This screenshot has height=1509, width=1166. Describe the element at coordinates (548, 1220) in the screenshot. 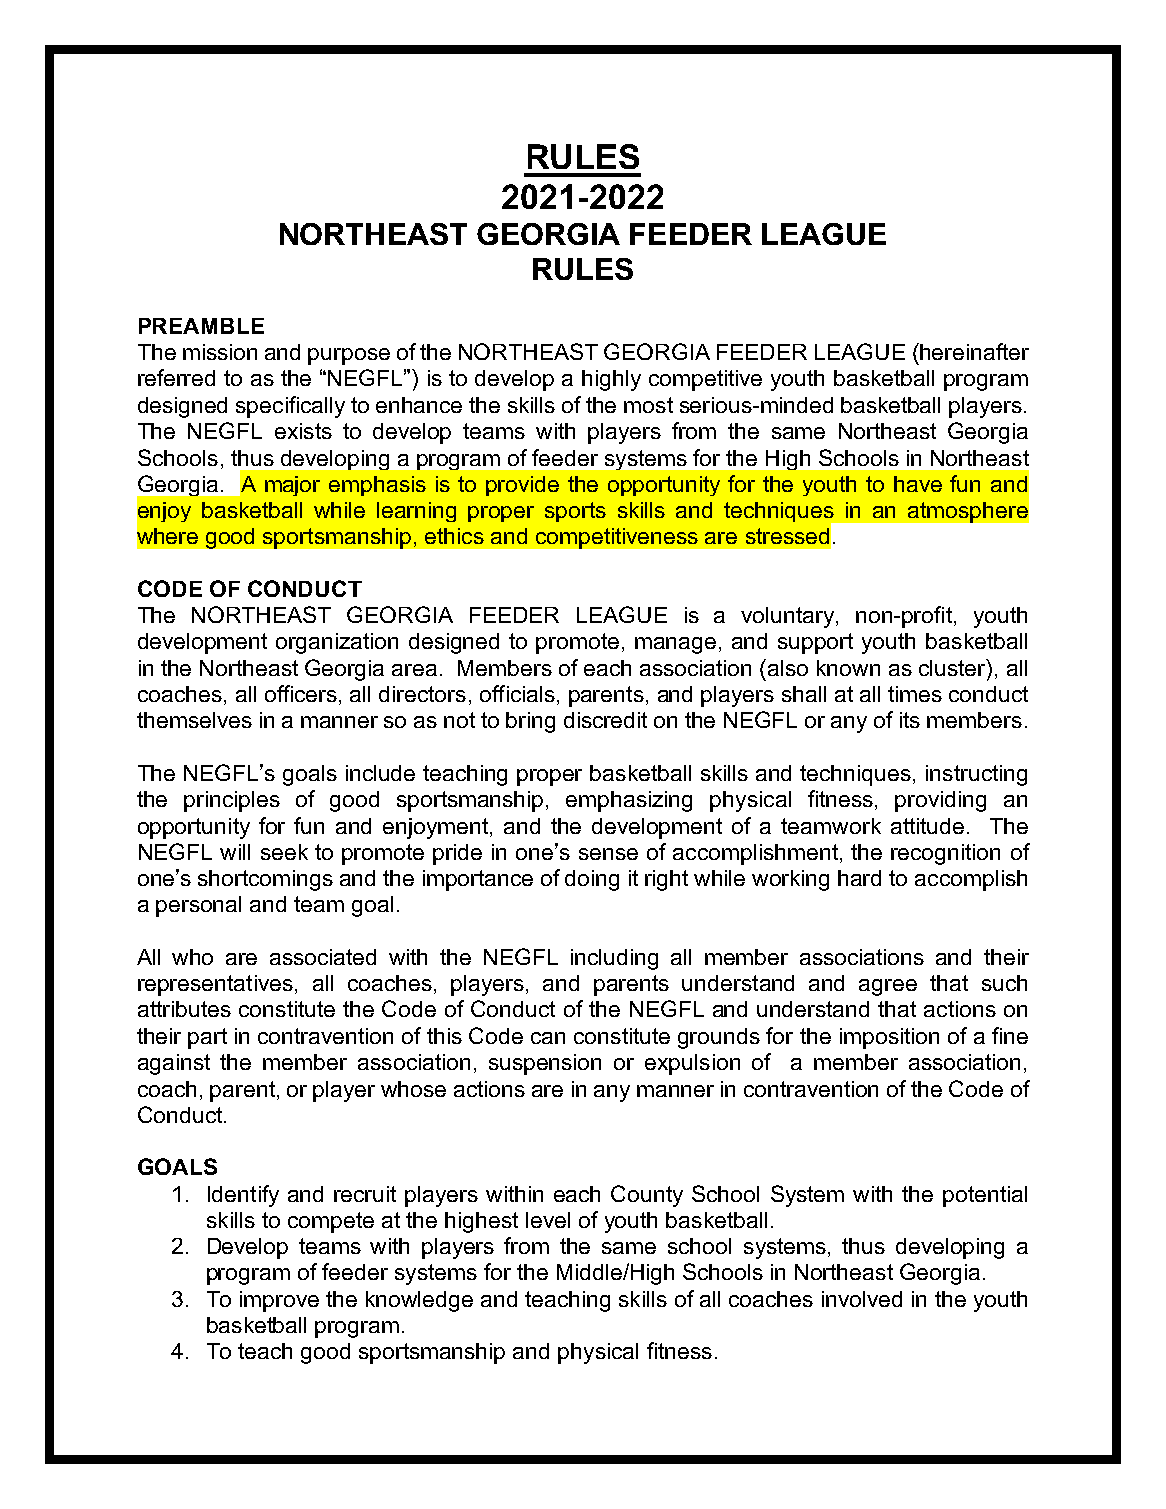

I see `level` at that location.
